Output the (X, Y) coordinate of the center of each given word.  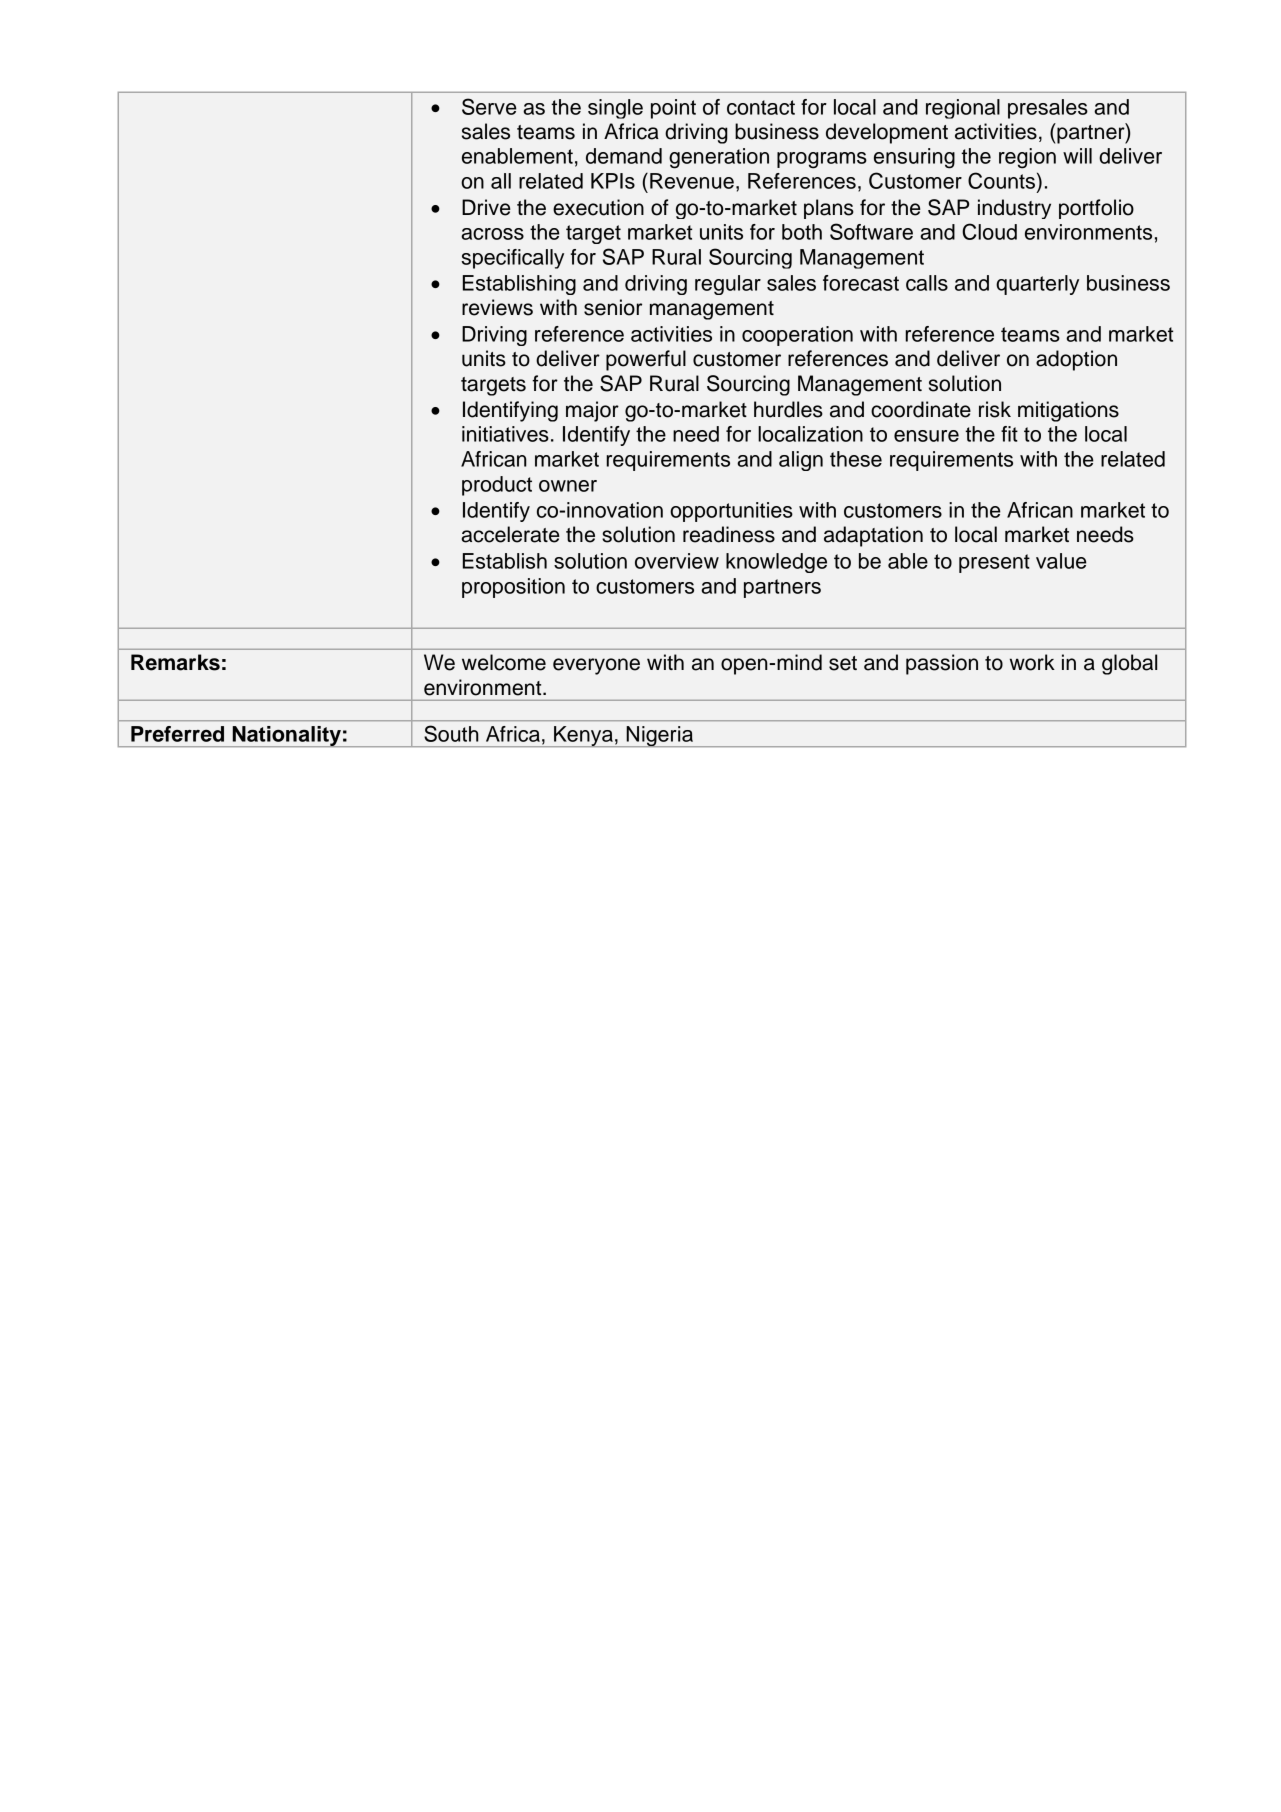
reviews (497, 307)
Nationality (286, 736)
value (1061, 561)
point (673, 109)
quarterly (1037, 285)
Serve (489, 106)
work (1032, 662)
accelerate (510, 534)
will (1077, 156)
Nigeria (660, 736)
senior (613, 307)
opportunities (731, 512)
